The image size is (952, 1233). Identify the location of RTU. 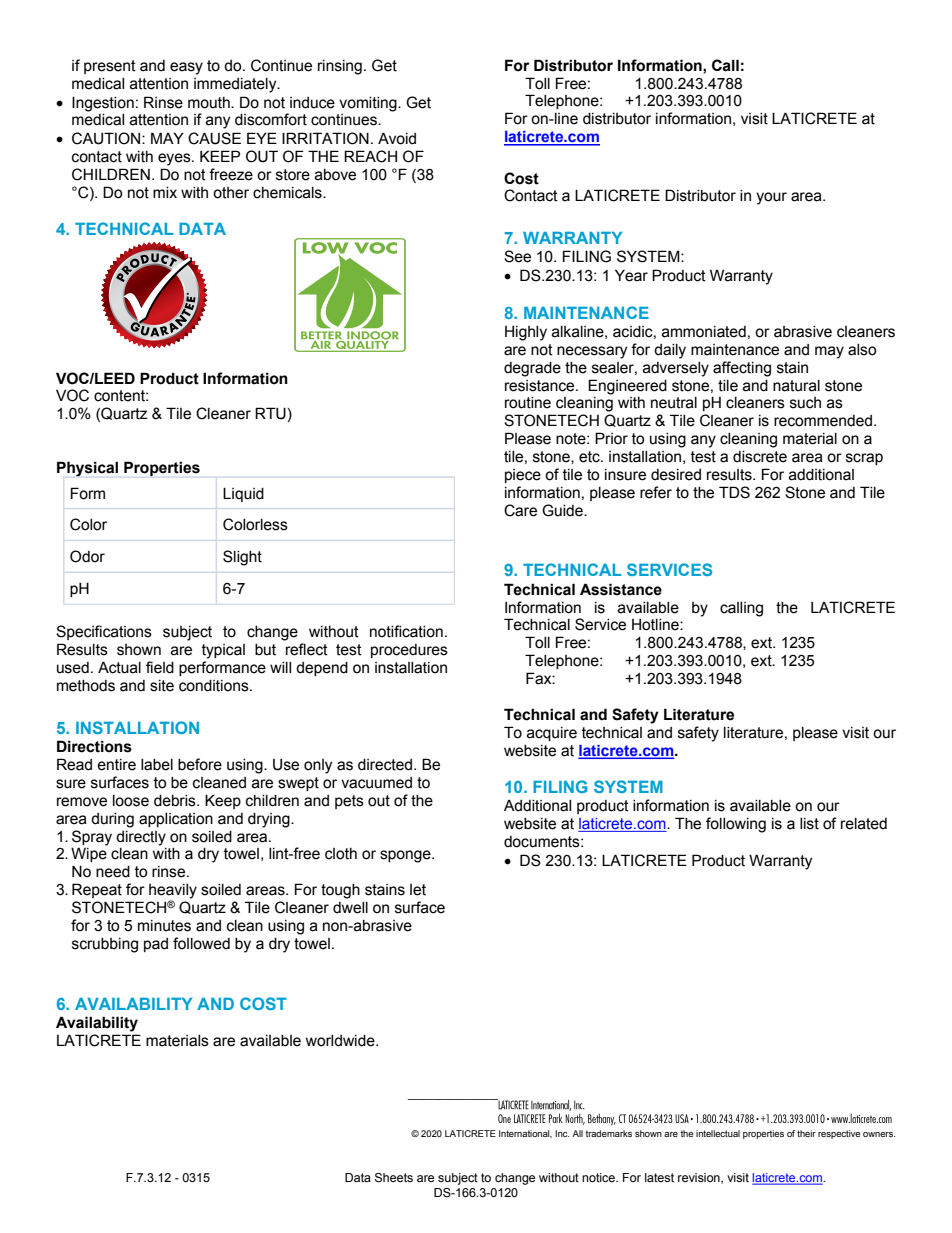
(270, 413).
